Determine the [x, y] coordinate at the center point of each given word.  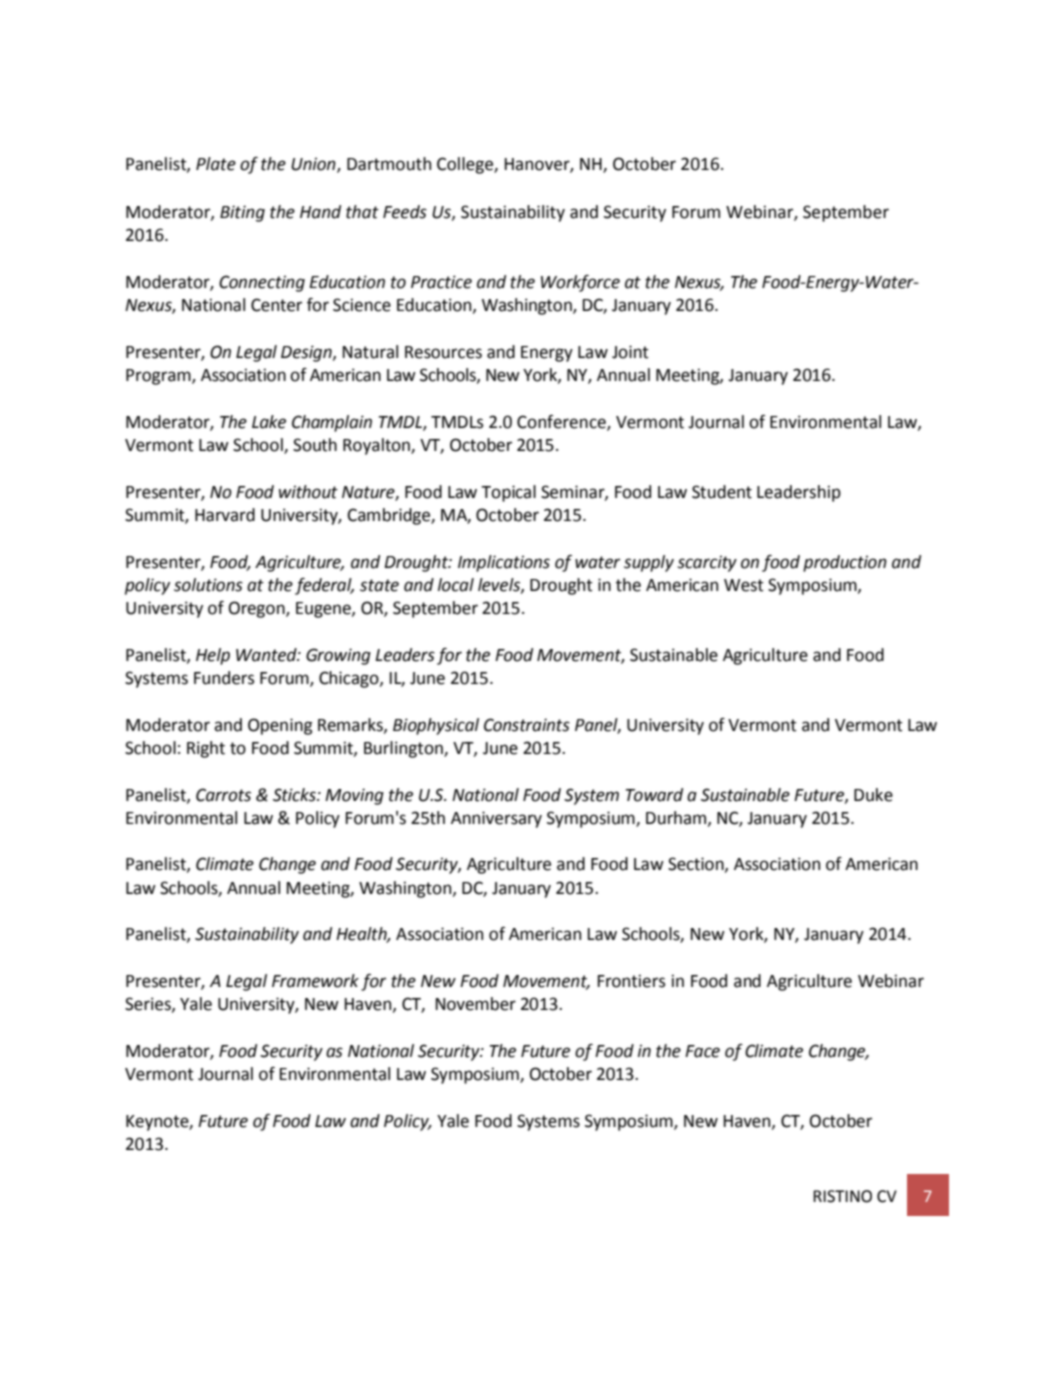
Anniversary [496, 819]
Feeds [405, 212]
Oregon [258, 609]
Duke [873, 795]
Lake [269, 422]
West [744, 585]
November [476, 1004]
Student [722, 492]
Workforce [580, 283]
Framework [315, 981]
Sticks [295, 795]
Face [702, 1051]
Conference [562, 422]
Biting [242, 213]
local [456, 585]
